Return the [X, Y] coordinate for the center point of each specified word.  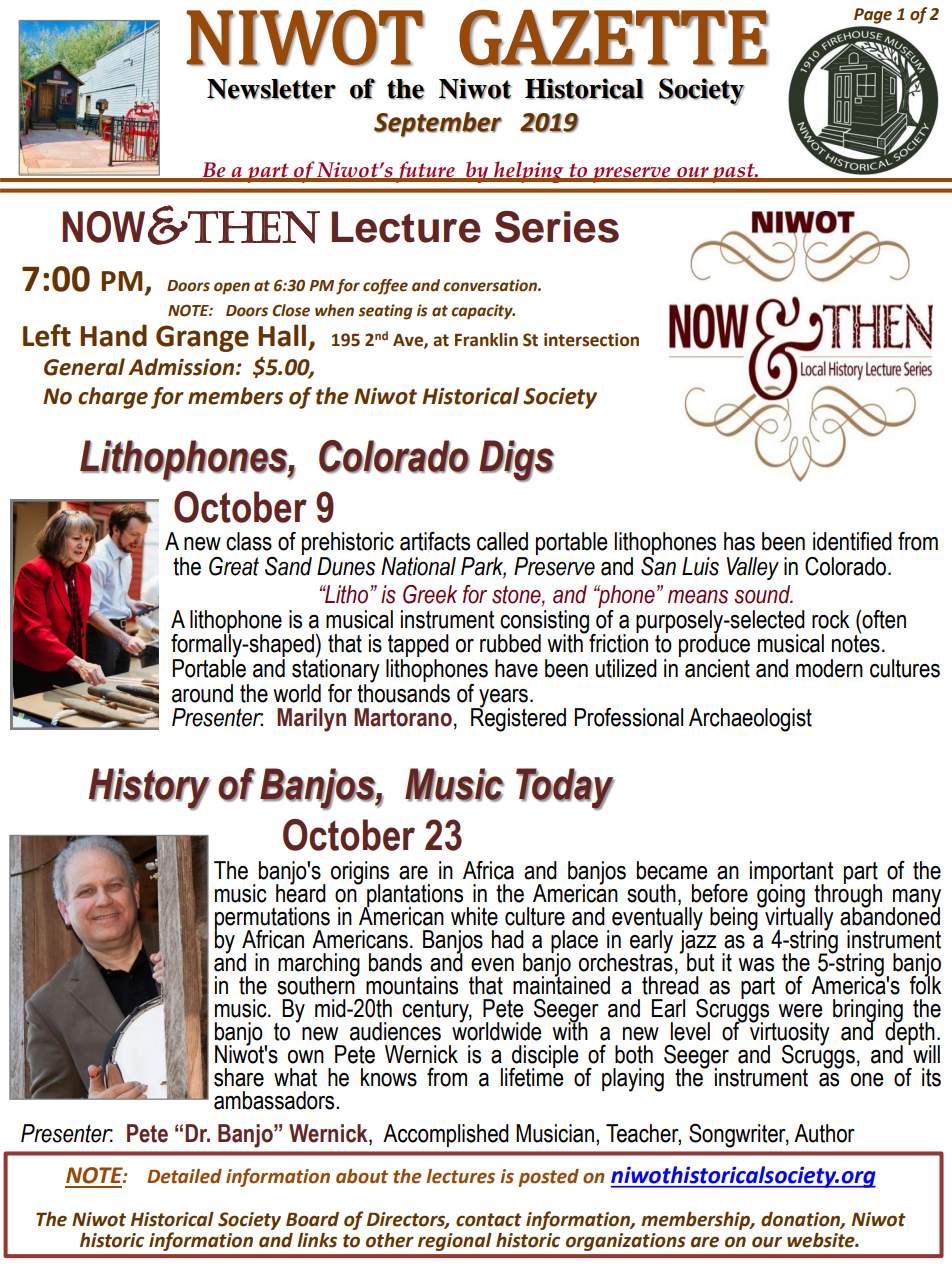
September [438, 124]
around [202, 693]
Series [557, 227]
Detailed [184, 1176]
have [516, 668]
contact [489, 1220]
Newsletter [271, 89]
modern [829, 668]
